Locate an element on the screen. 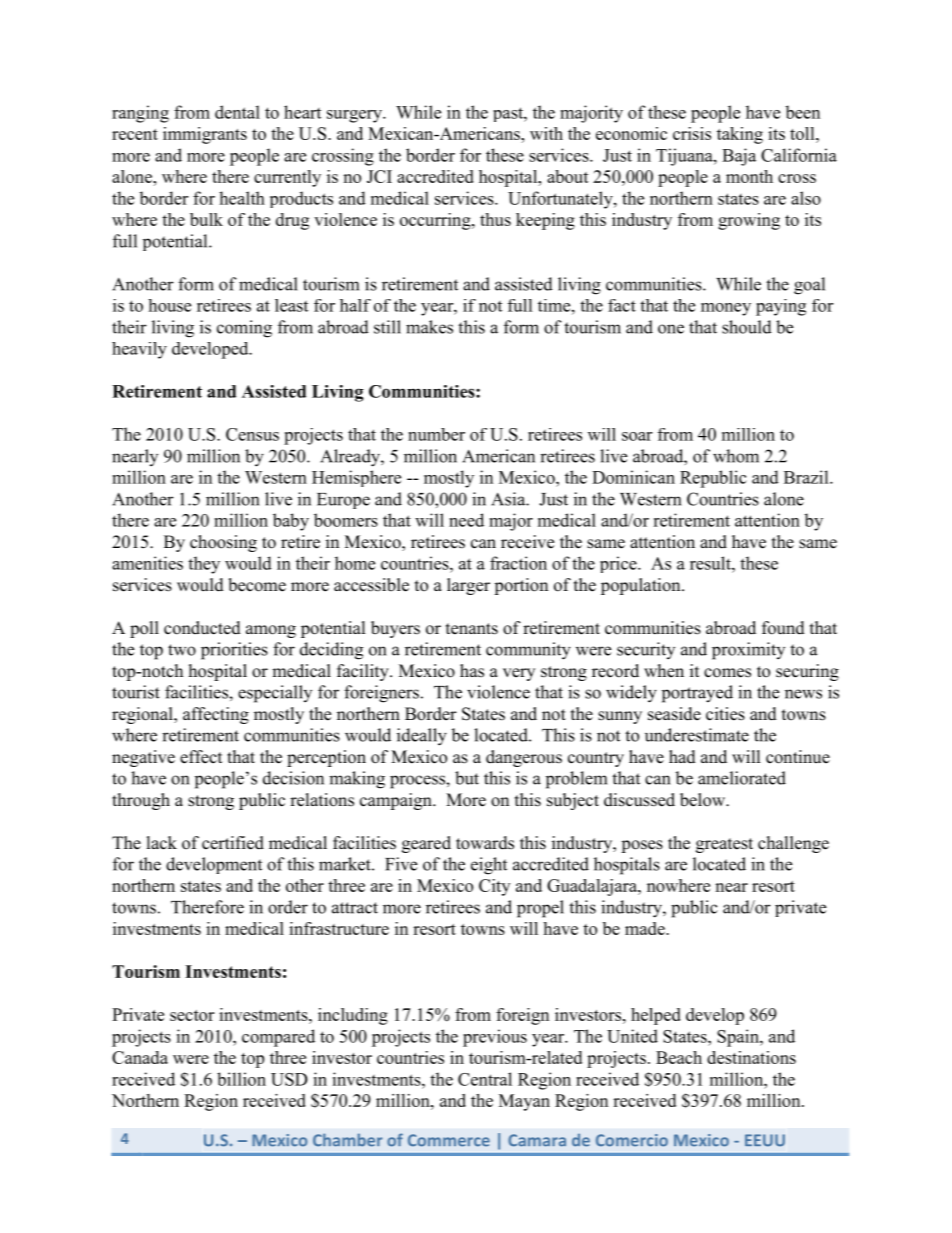  Census is located at coordinates (252, 434).
